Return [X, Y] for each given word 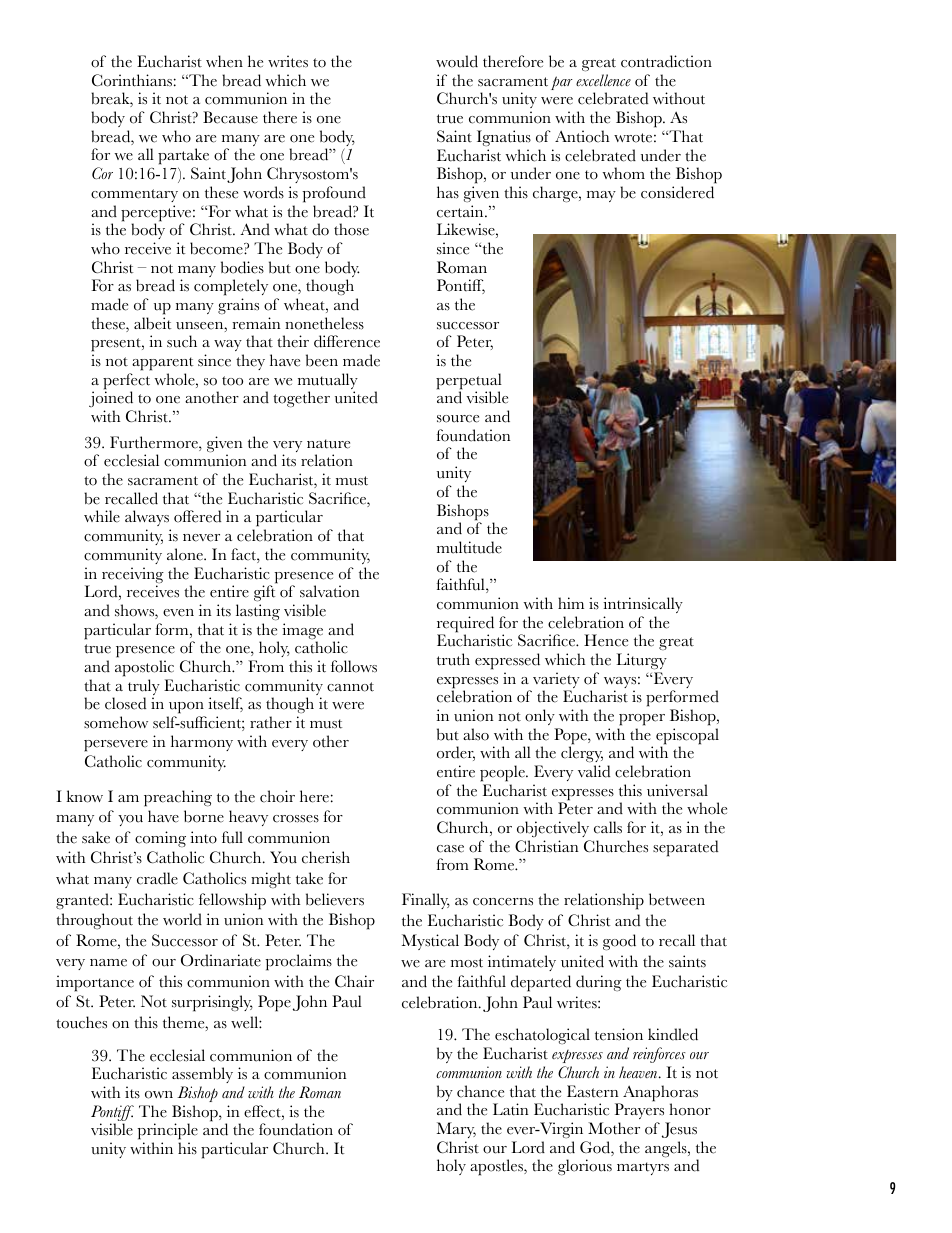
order [456, 753]
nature [328, 444]
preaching [178, 798]
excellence [603, 80]
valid [594, 771]
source [458, 419]
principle [167, 1131]
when [224, 61]
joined [111, 401]
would [457, 61]
